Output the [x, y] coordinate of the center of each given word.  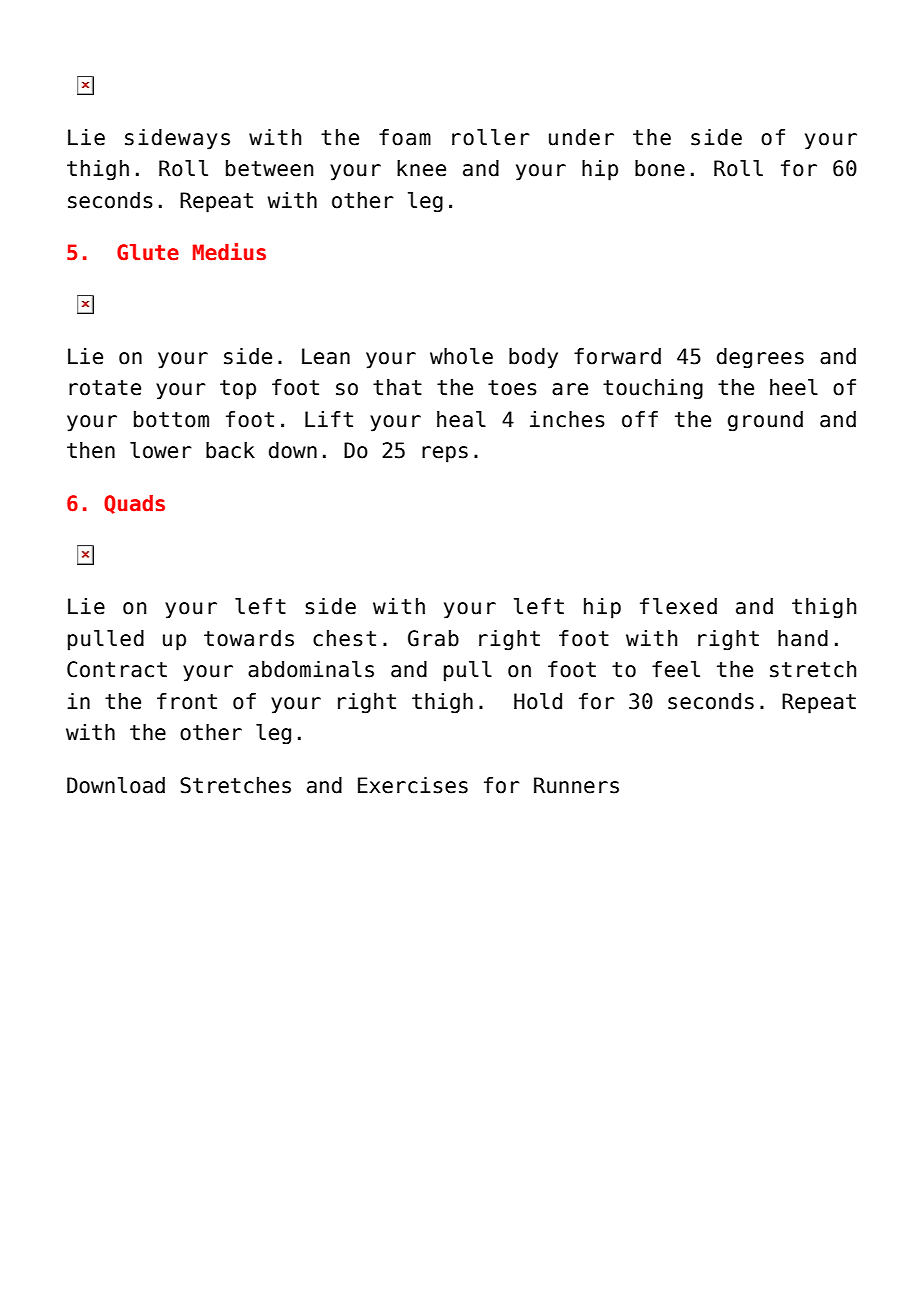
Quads [134, 504]
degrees [760, 358]
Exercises [413, 785]
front [187, 701]
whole [461, 356]
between [270, 168]
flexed [678, 606]
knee [421, 168]
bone [660, 168]
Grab [433, 638]
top [238, 390]
